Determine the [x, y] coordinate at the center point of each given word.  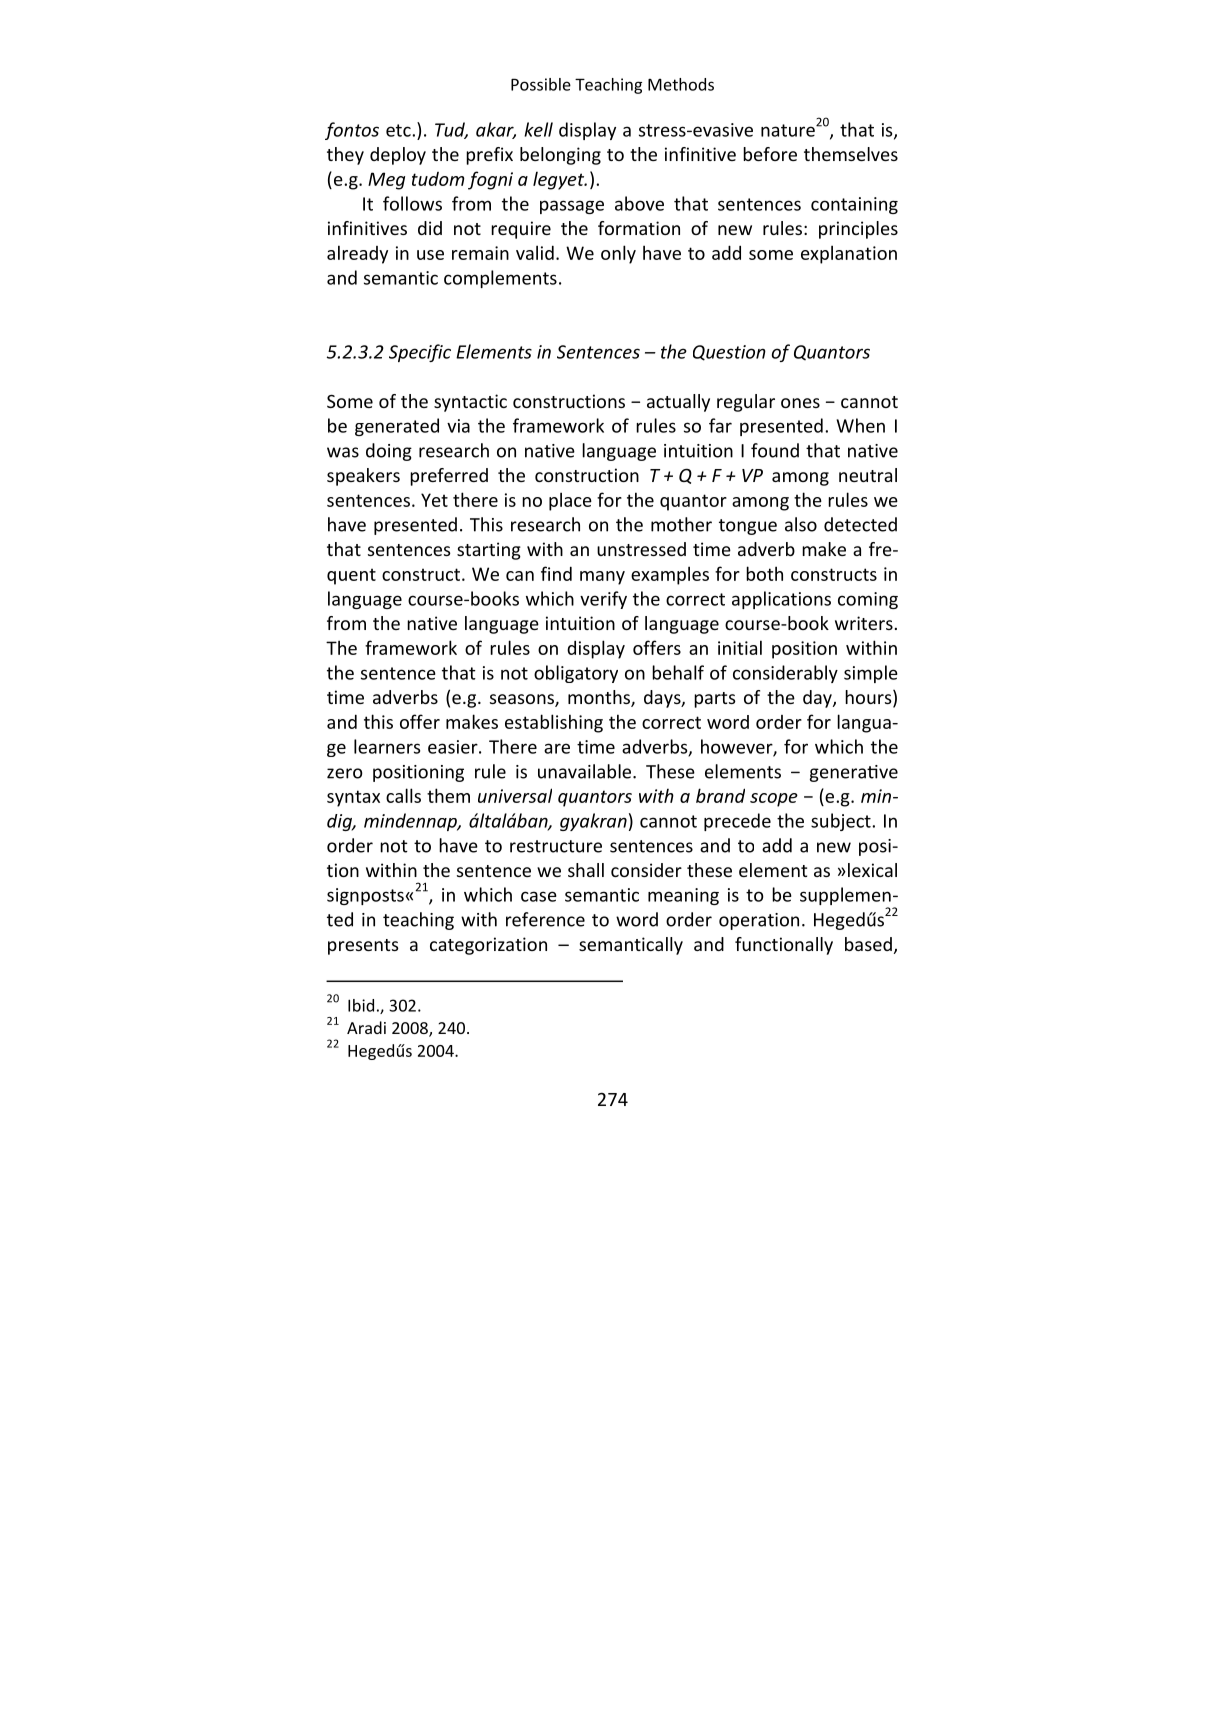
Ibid [361, 1005]
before [770, 154]
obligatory [576, 674]
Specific [420, 353]
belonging [560, 156]
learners [387, 746]
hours [869, 698]
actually [678, 403]
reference [545, 919]
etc [399, 130]
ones [800, 403]
